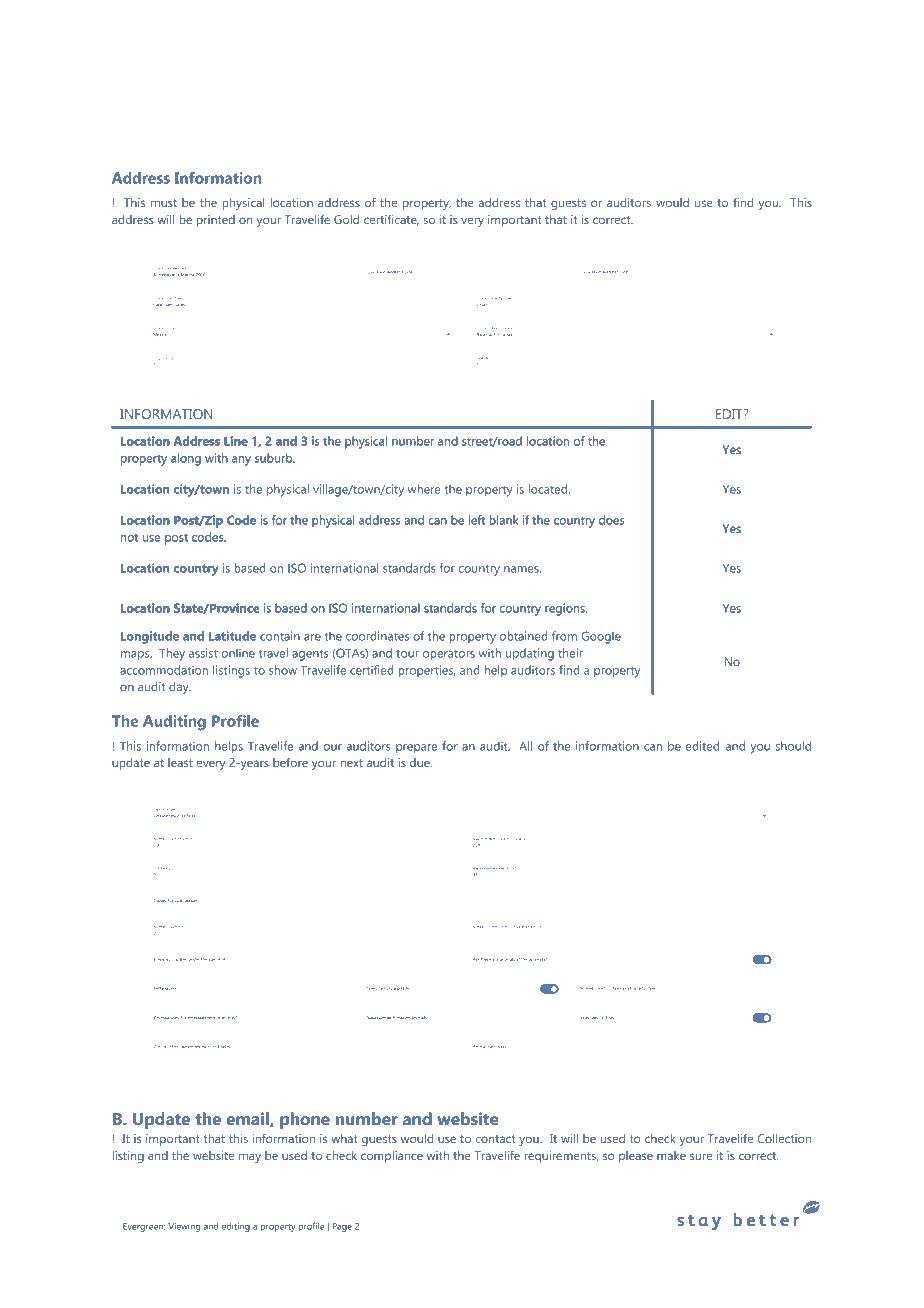 This page has width=924, height=1308. Describe the element at coordinates (184, 1227) in the page. I see `Viewing` at that location.
